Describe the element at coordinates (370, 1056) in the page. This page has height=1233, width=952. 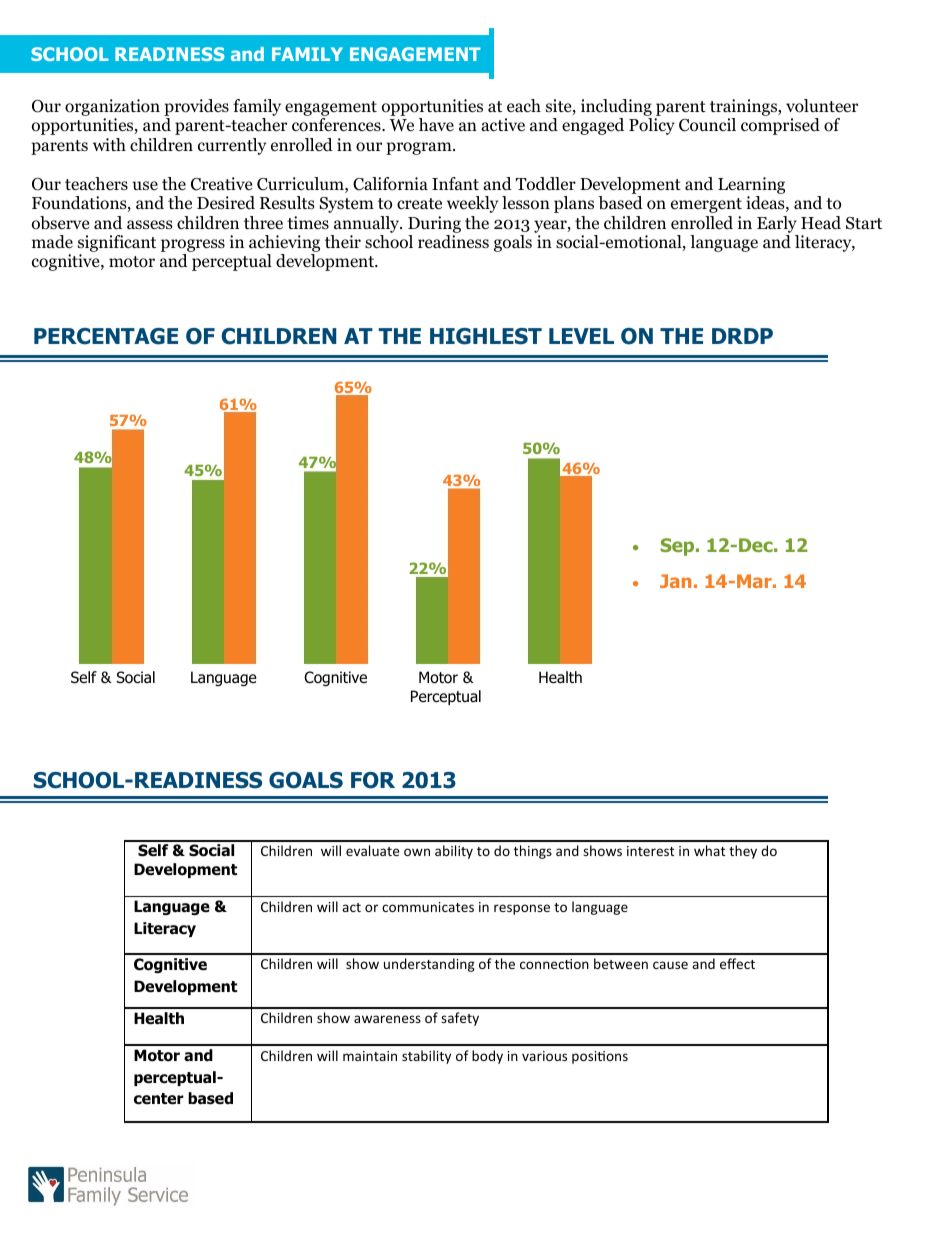
I see `maintain` at that location.
